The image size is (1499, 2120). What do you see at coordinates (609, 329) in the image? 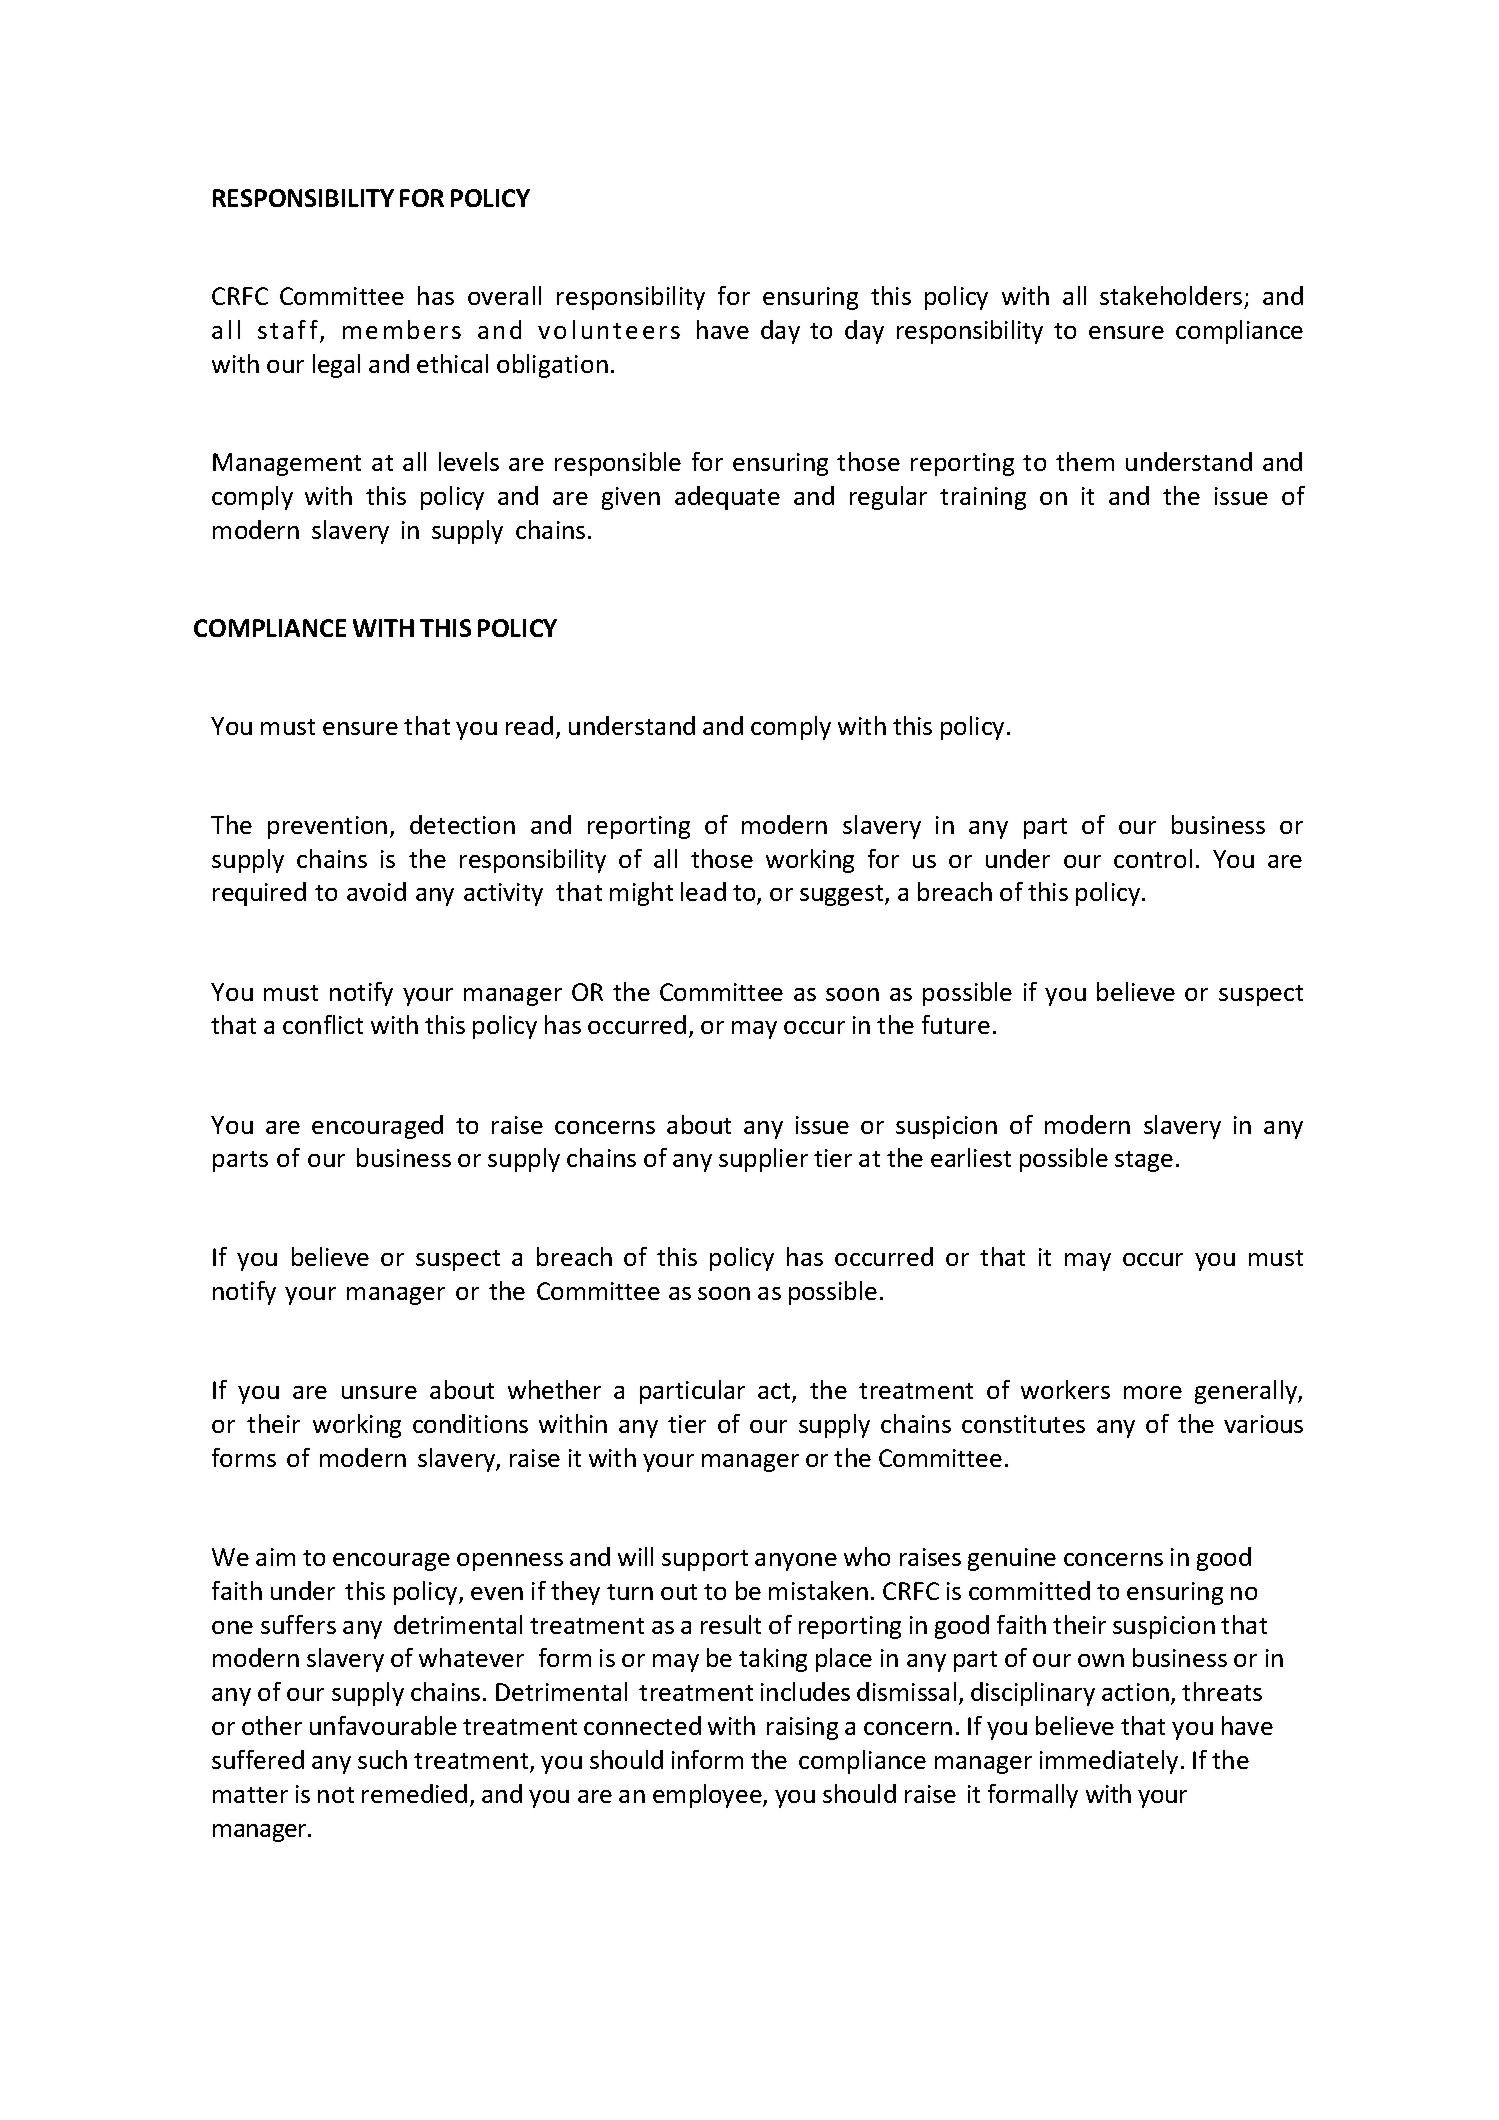
I see `volunteers` at bounding box center [609, 329].
